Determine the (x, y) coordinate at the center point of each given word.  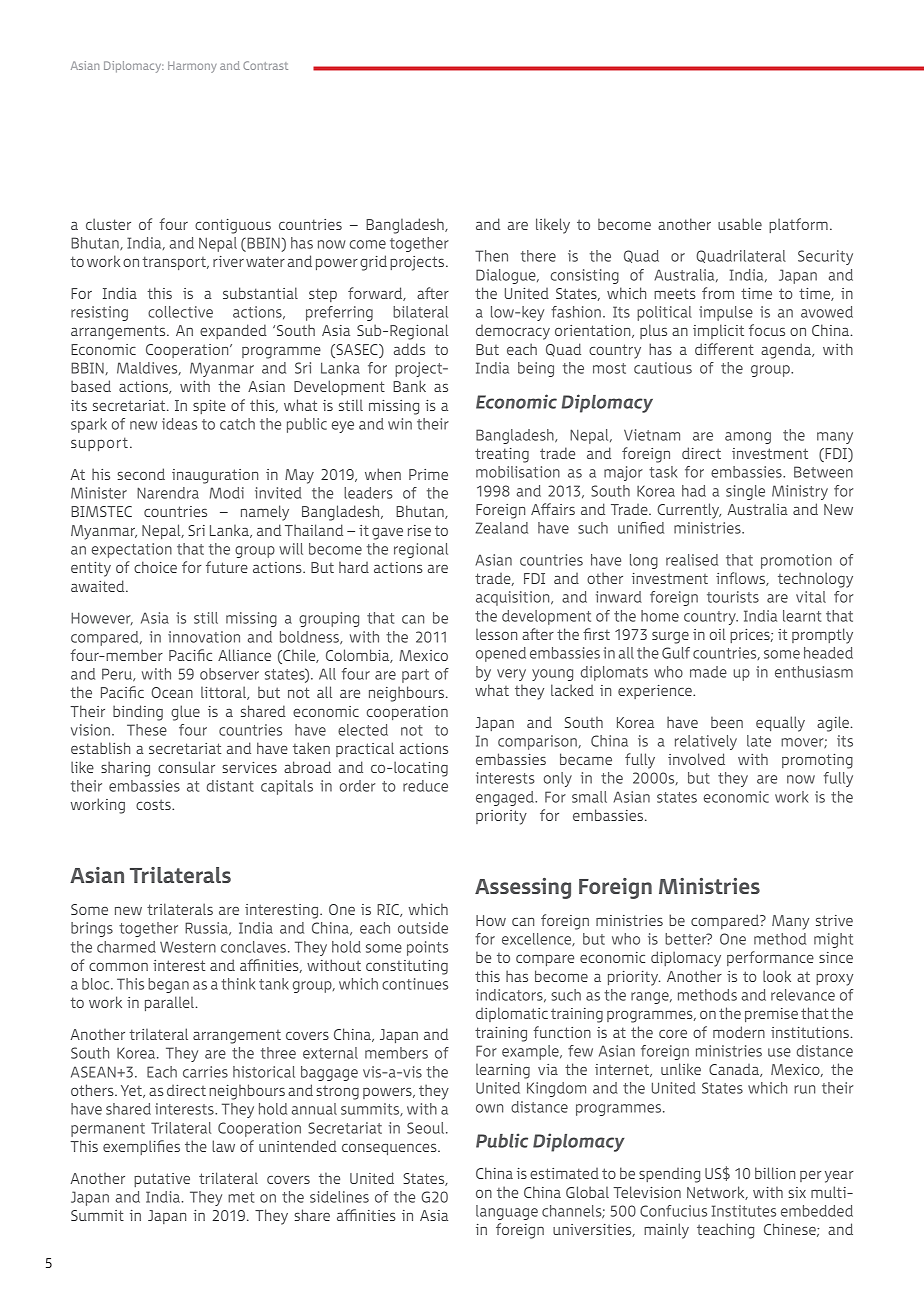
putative (162, 1180)
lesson (496, 634)
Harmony (192, 67)
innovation (204, 637)
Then (491, 256)
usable (740, 224)
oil (718, 634)
